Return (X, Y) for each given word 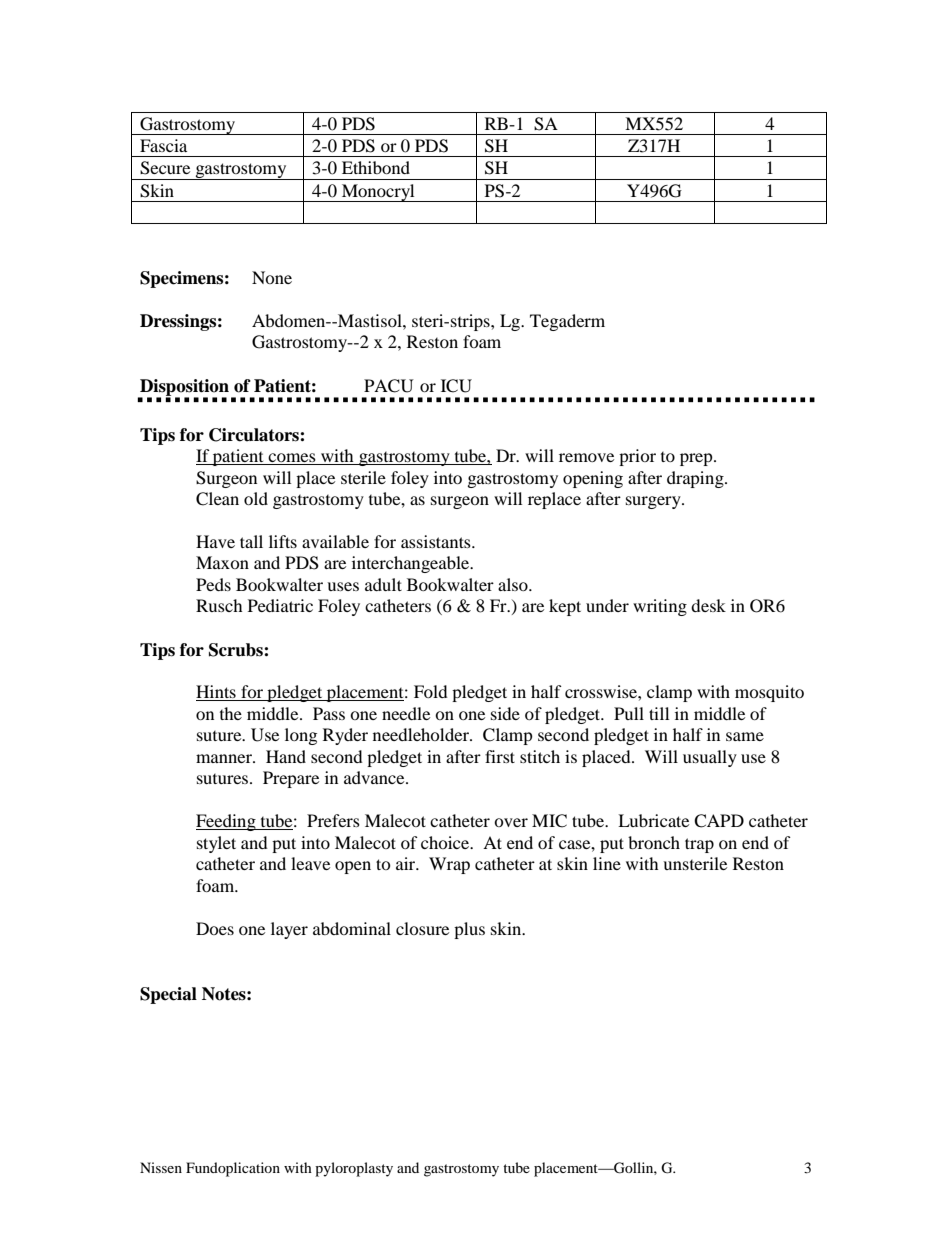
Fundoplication (233, 1169)
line (607, 863)
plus (469, 930)
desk (708, 605)
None (272, 277)
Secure (165, 168)
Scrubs (237, 650)
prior (637, 457)
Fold (431, 691)
